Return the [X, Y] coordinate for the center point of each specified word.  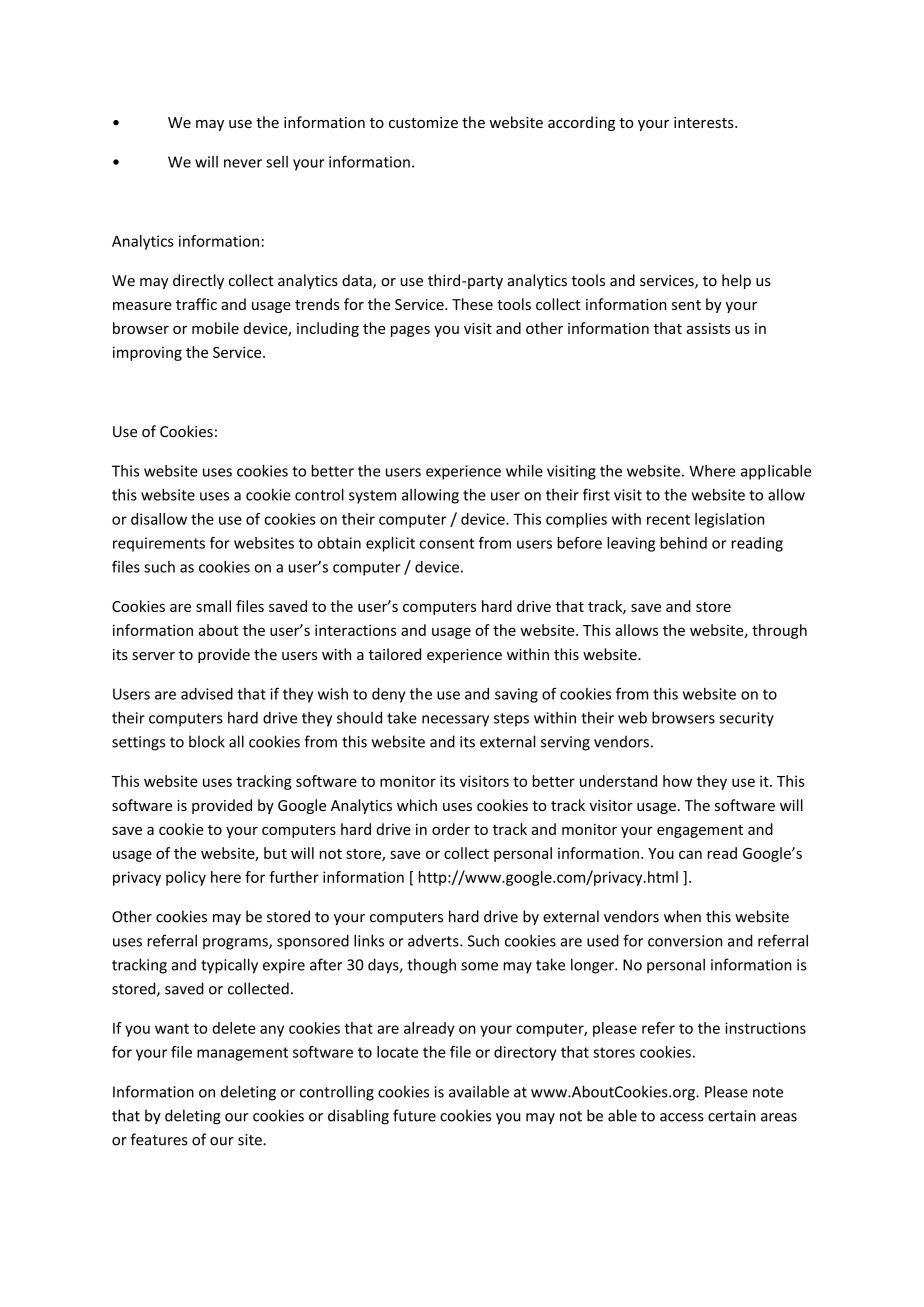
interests [705, 122]
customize [423, 122]
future [414, 1115]
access [682, 1117]
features [159, 1139]
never [243, 163]
